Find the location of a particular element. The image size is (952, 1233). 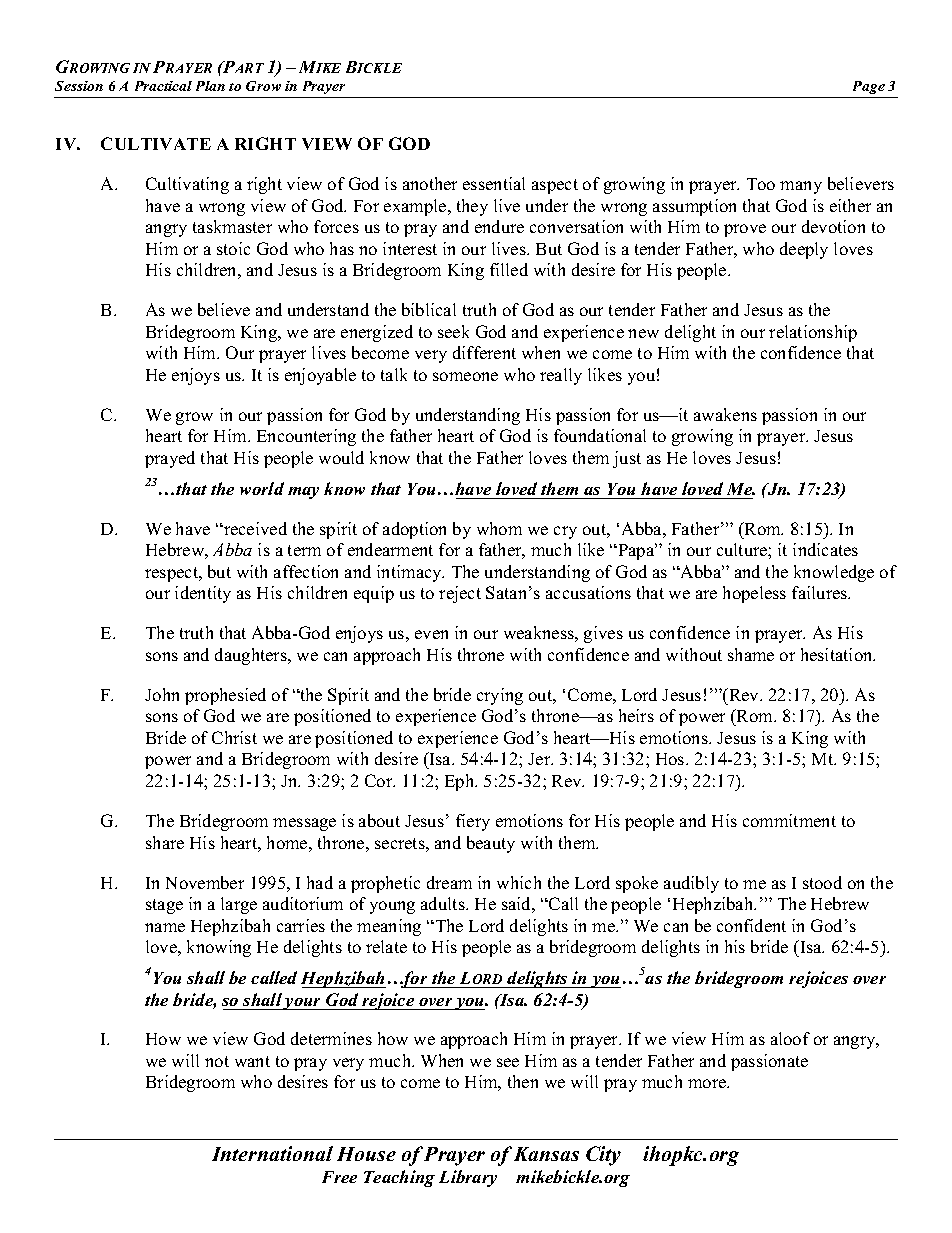

whom is located at coordinates (499, 528).
